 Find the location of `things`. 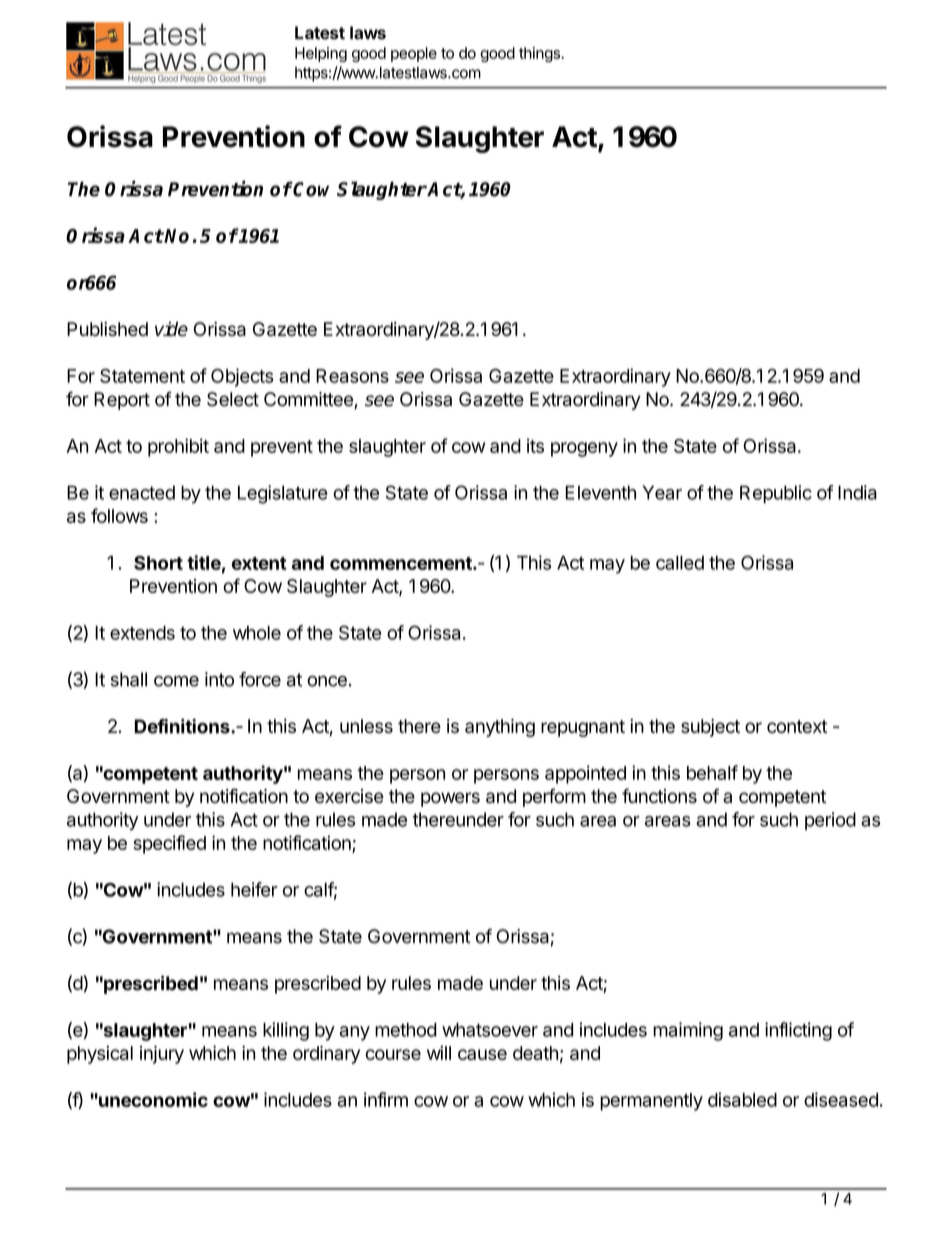

things is located at coordinates (540, 54).
